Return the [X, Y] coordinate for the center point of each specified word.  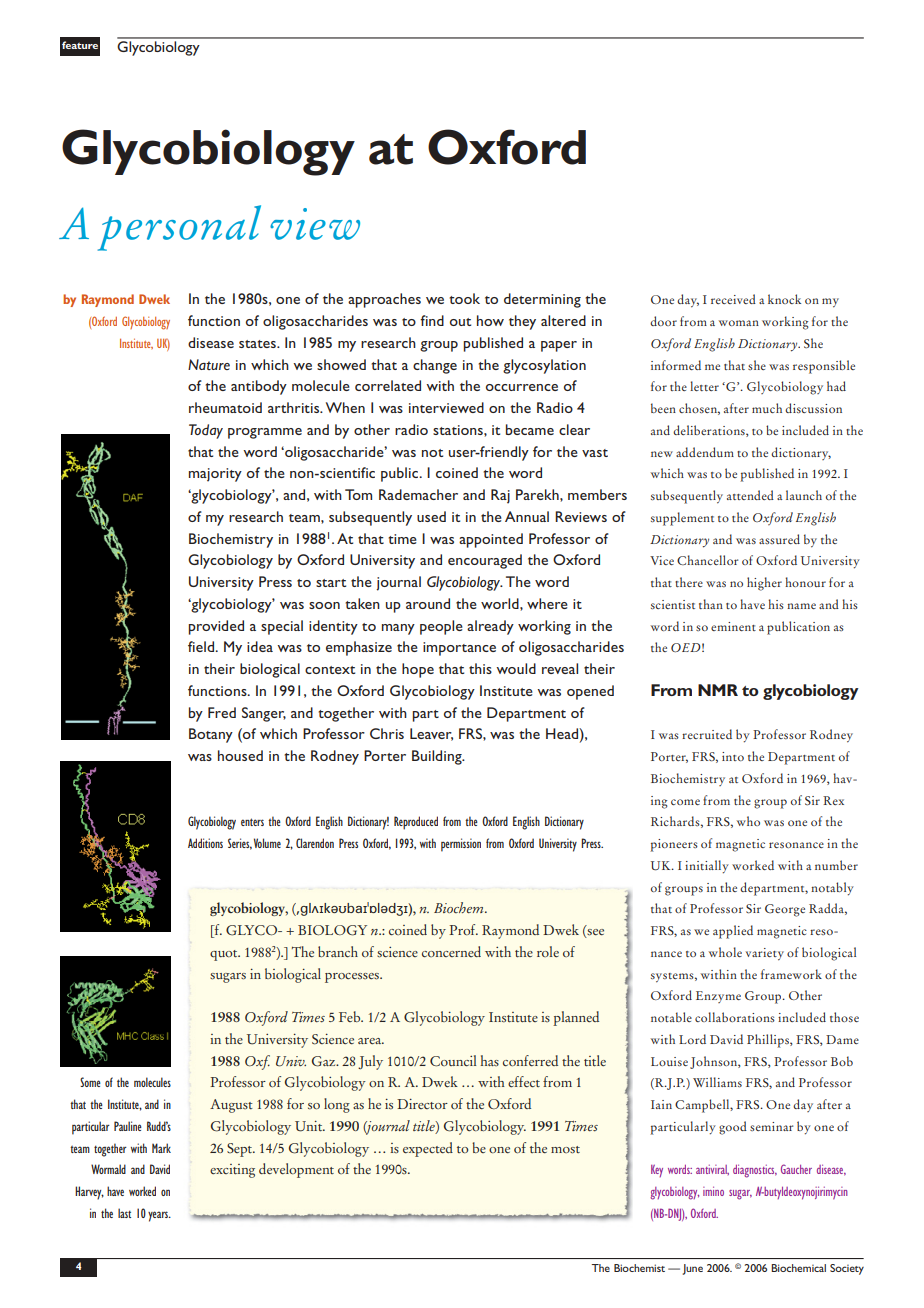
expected [428, 1149]
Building [438, 757]
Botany [211, 735]
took [464, 298]
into [733, 756]
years [159, 1216]
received [733, 299]
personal [179, 228]
